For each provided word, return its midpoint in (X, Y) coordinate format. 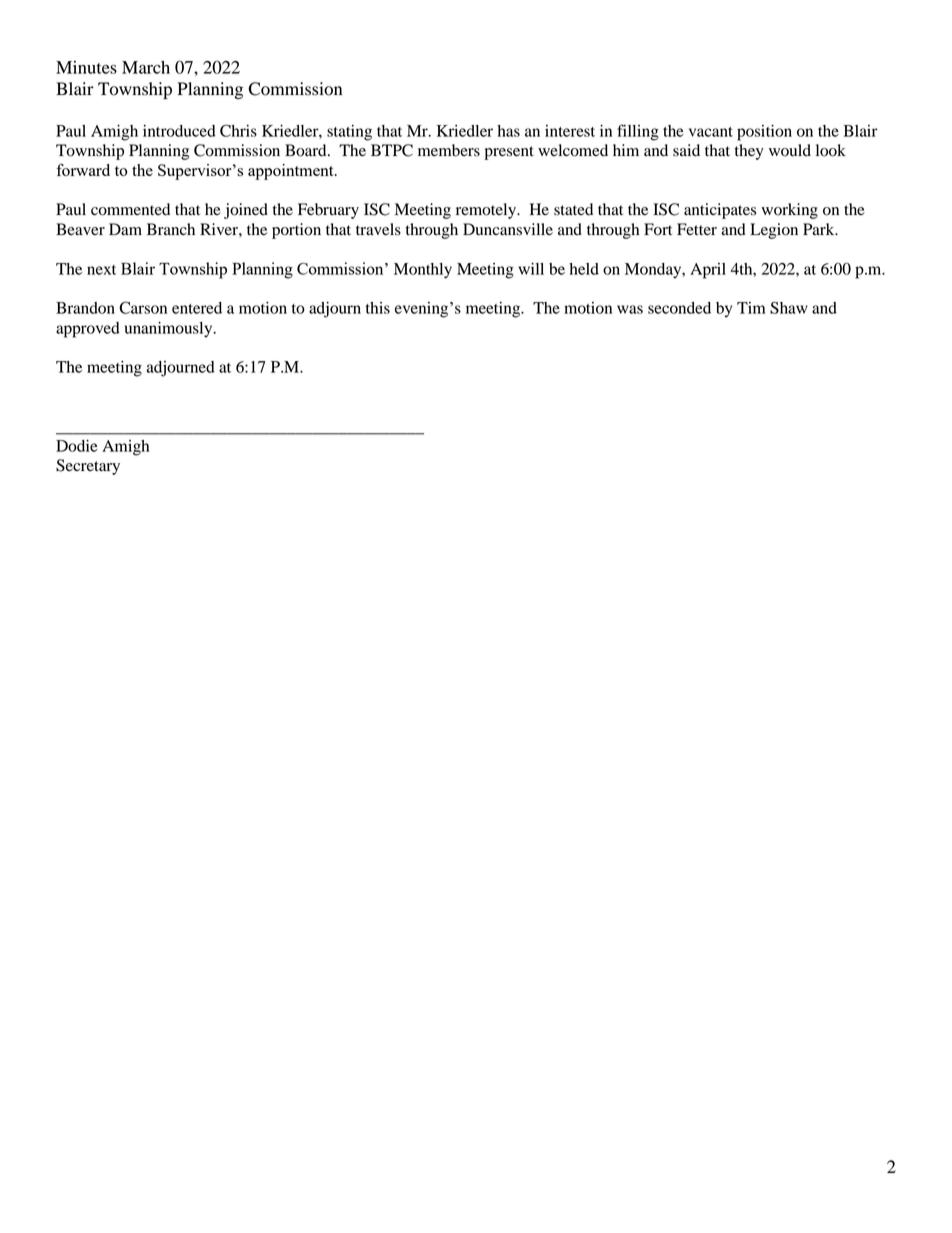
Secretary (88, 467)
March (146, 67)
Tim (751, 308)
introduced (179, 131)
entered (197, 308)
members (449, 150)
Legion (774, 231)
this (378, 308)
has (508, 131)
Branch (171, 229)
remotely (487, 211)
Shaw (789, 307)
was (630, 309)
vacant (711, 132)
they (749, 152)
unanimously (170, 330)
